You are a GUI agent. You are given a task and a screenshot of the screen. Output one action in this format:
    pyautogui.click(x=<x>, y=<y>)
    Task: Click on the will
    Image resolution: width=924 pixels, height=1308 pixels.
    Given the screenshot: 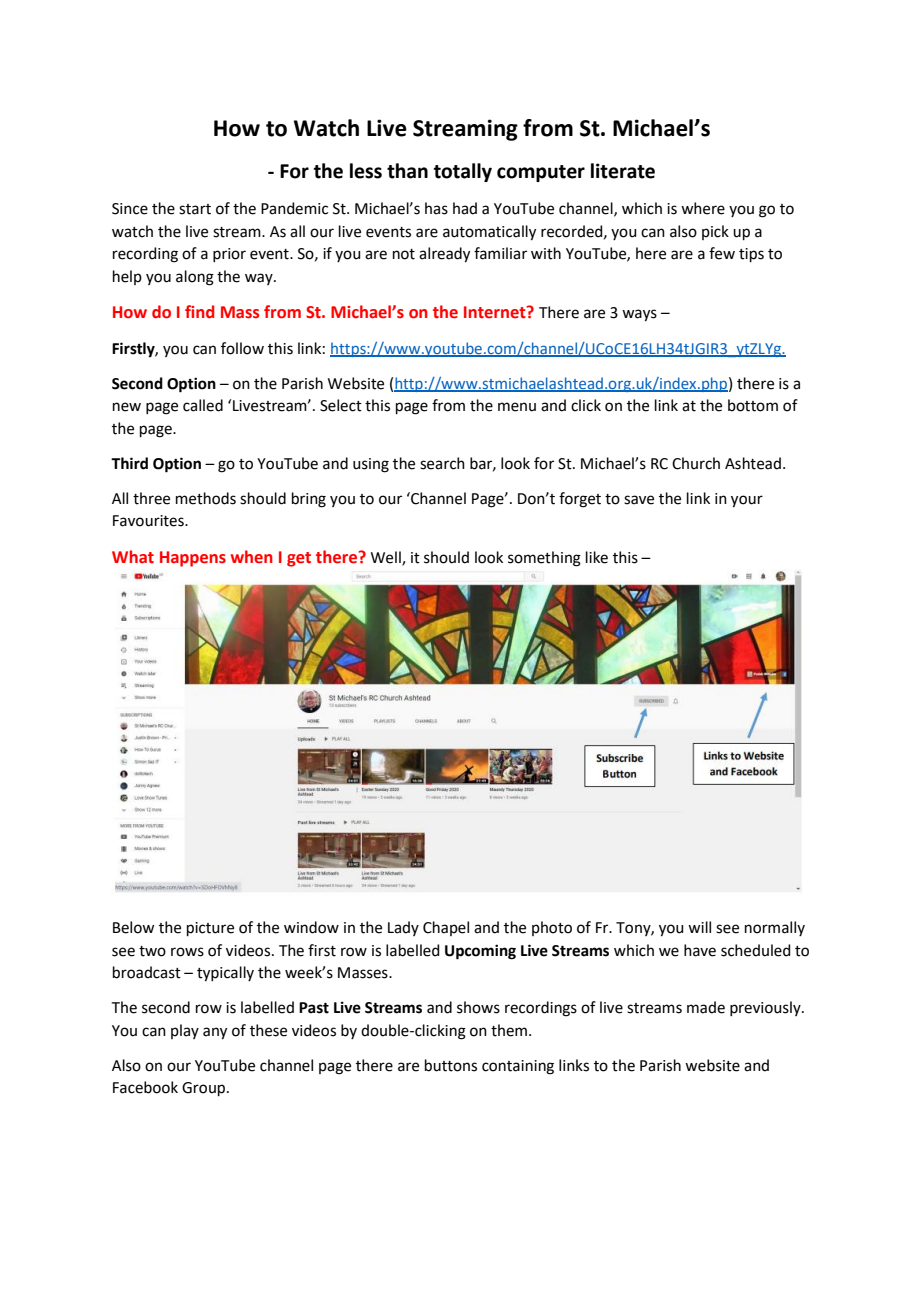 What is the action you would take?
    pyautogui.click(x=699, y=927)
